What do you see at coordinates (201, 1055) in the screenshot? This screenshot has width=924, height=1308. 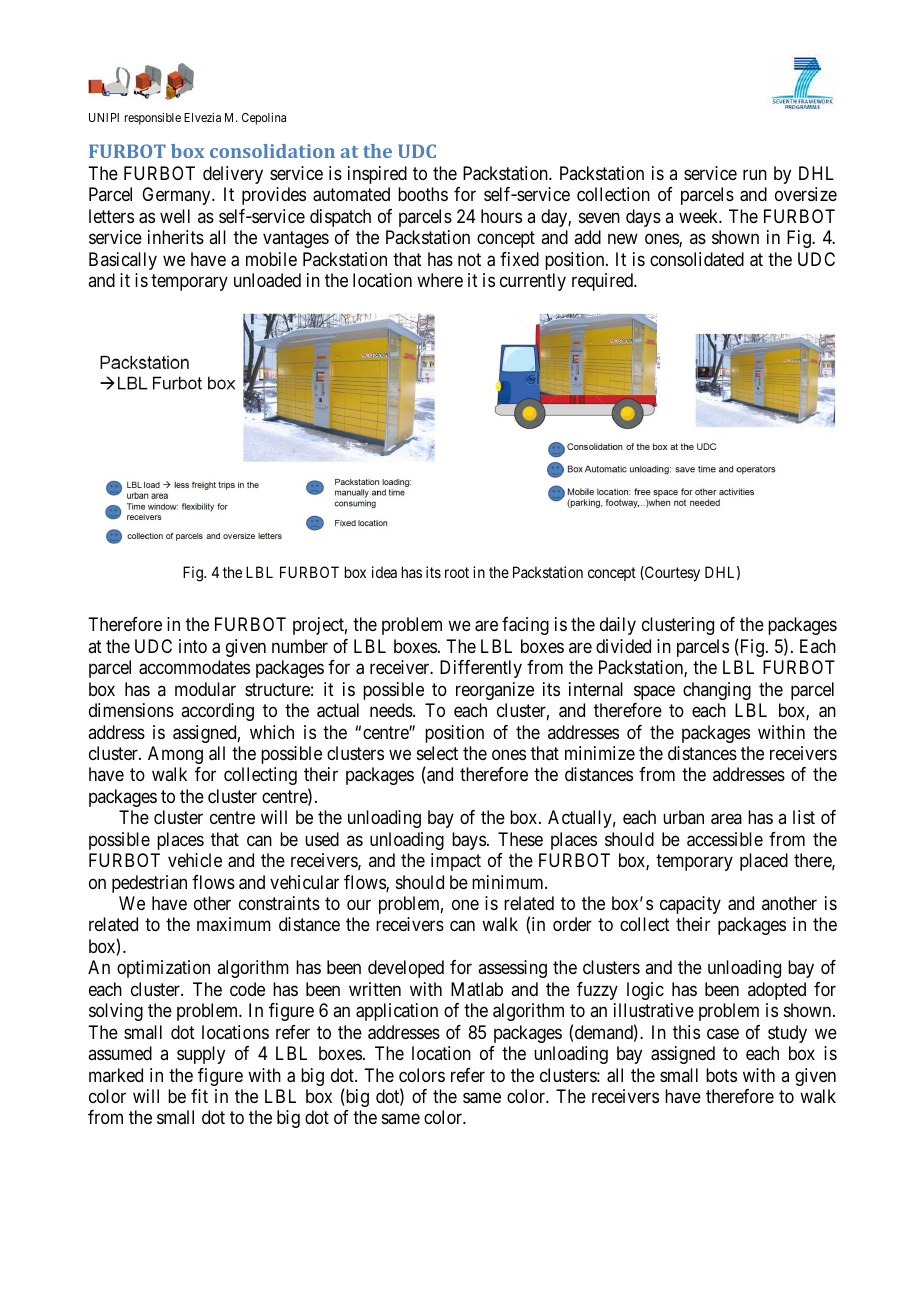 I see `supply` at bounding box center [201, 1055].
